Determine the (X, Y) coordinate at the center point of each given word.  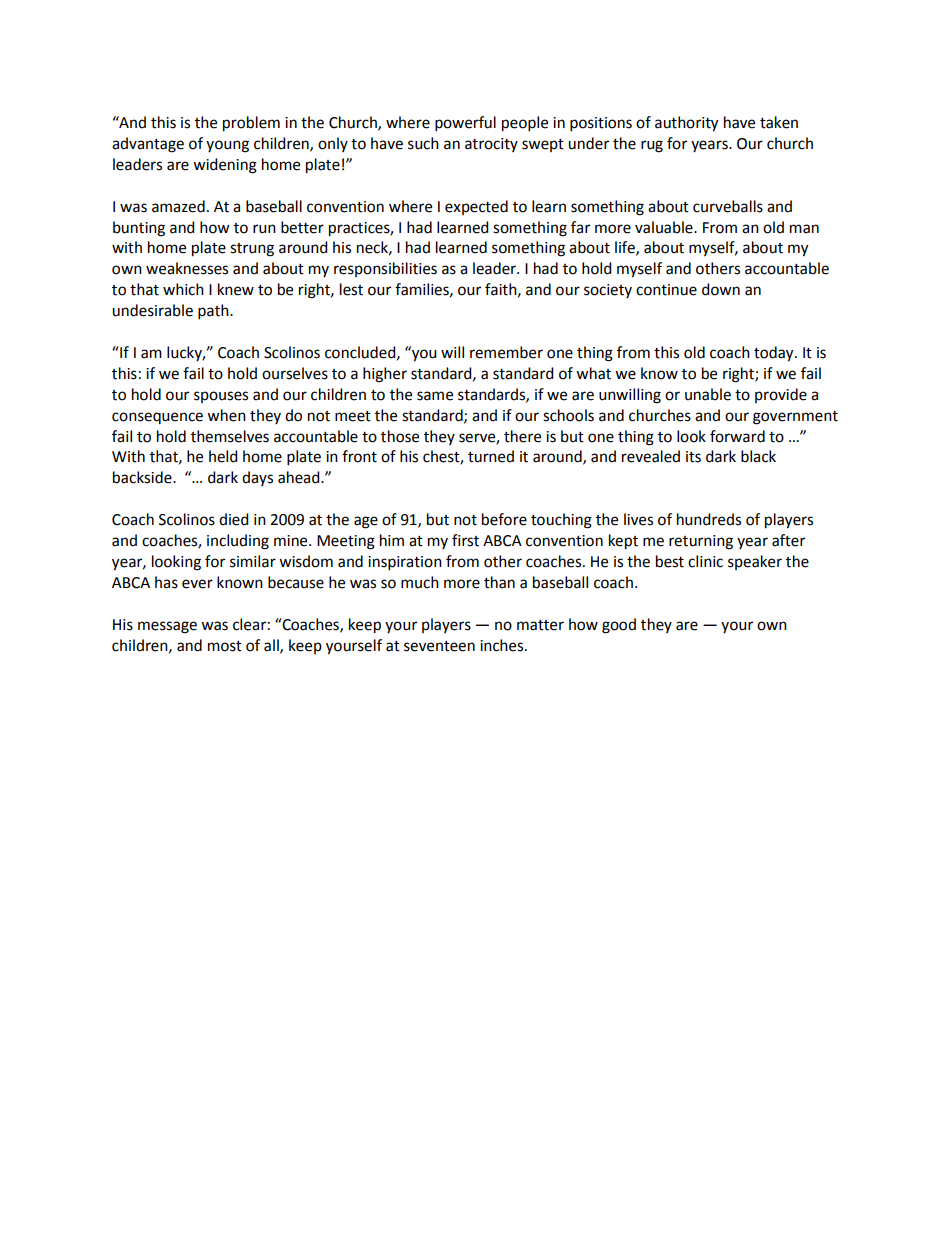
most (225, 646)
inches (503, 645)
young (227, 146)
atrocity (491, 145)
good (619, 626)
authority (686, 124)
